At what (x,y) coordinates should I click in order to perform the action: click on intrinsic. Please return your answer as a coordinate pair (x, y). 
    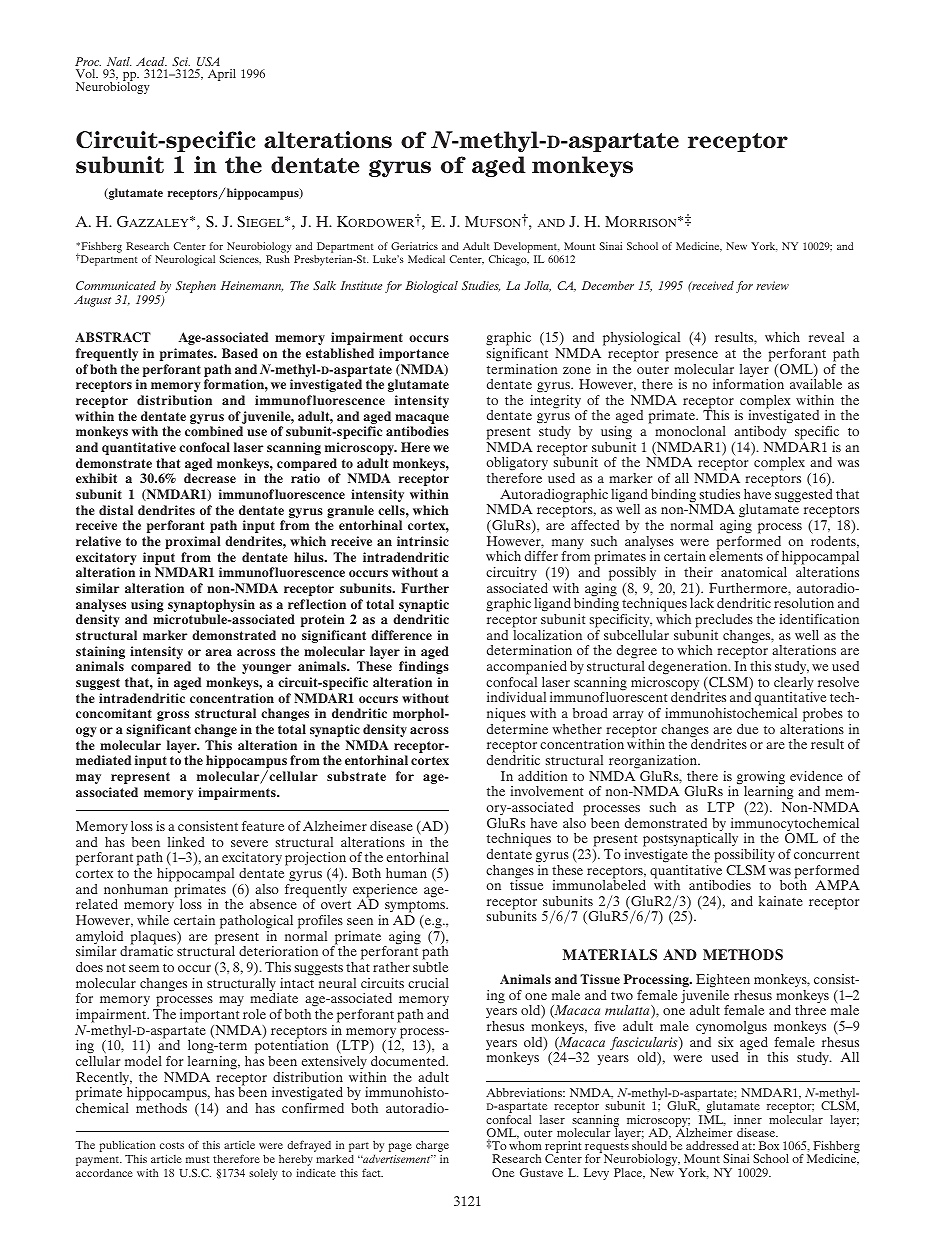
    Looking at the image, I should click on (423, 541).
